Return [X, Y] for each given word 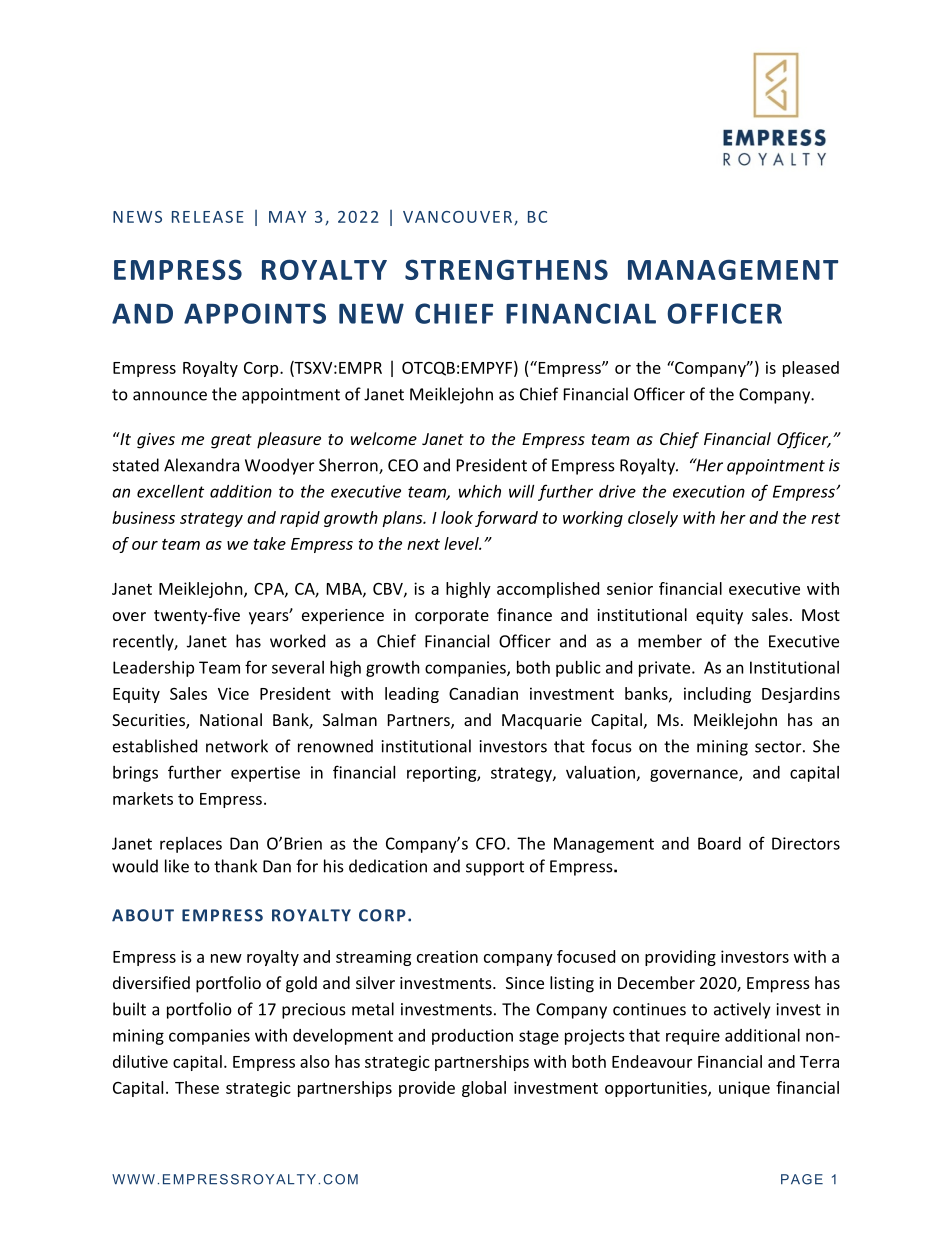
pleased [811, 369]
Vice [233, 693]
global [484, 1089]
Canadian [483, 693]
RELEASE [208, 217]
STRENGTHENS [506, 269]
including [717, 695]
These [197, 1087]
